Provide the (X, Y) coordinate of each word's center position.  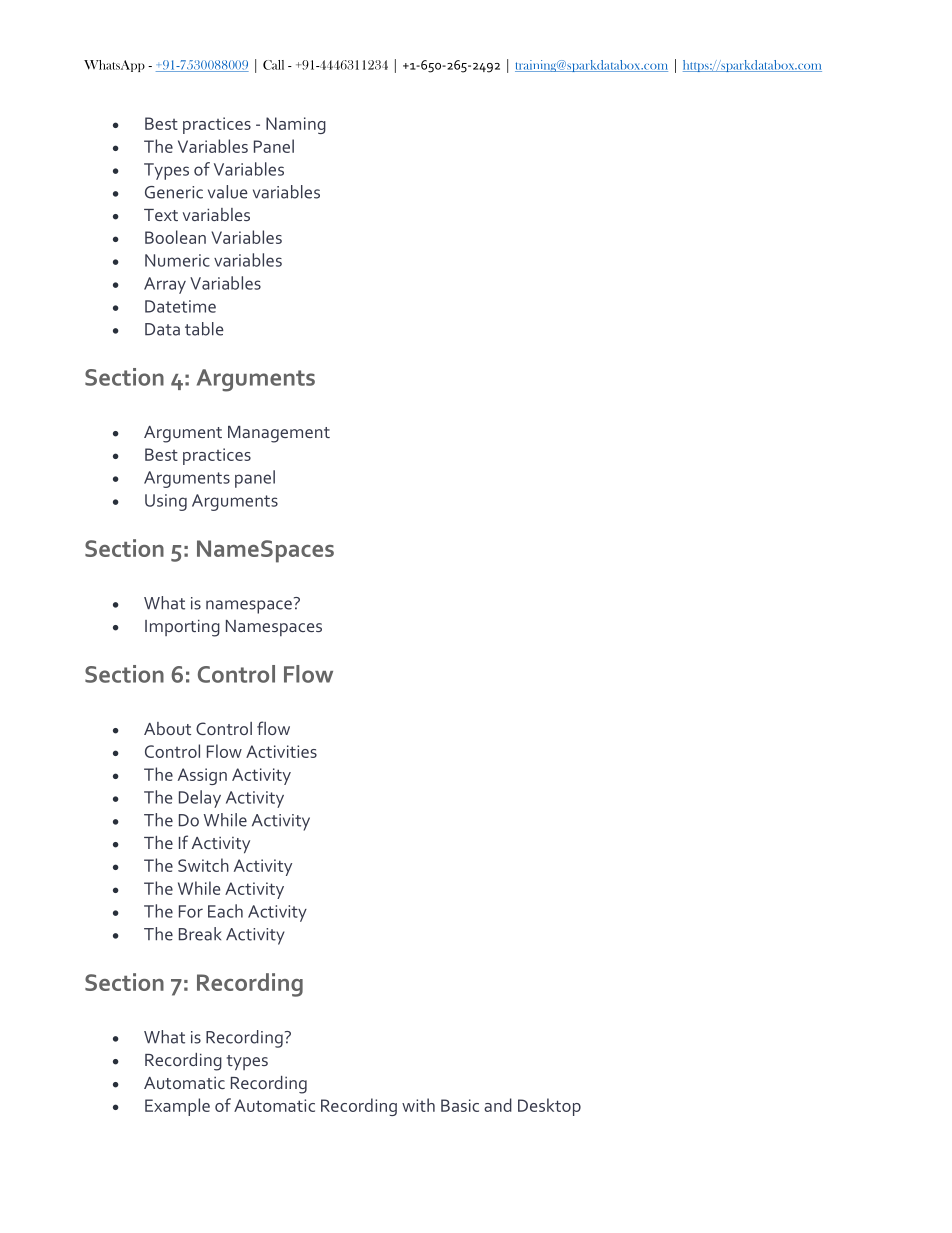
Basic (460, 1105)
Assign (202, 776)
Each (225, 911)
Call (273, 65)
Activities (281, 751)
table (204, 329)
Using (166, 502)
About (167, 728)
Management (279, 434)
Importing (182, 628)
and (498, 1105)
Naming (296, 125)
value (228, 192)
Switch (203, 865)
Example (177, 1107)
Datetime (180, 306)
